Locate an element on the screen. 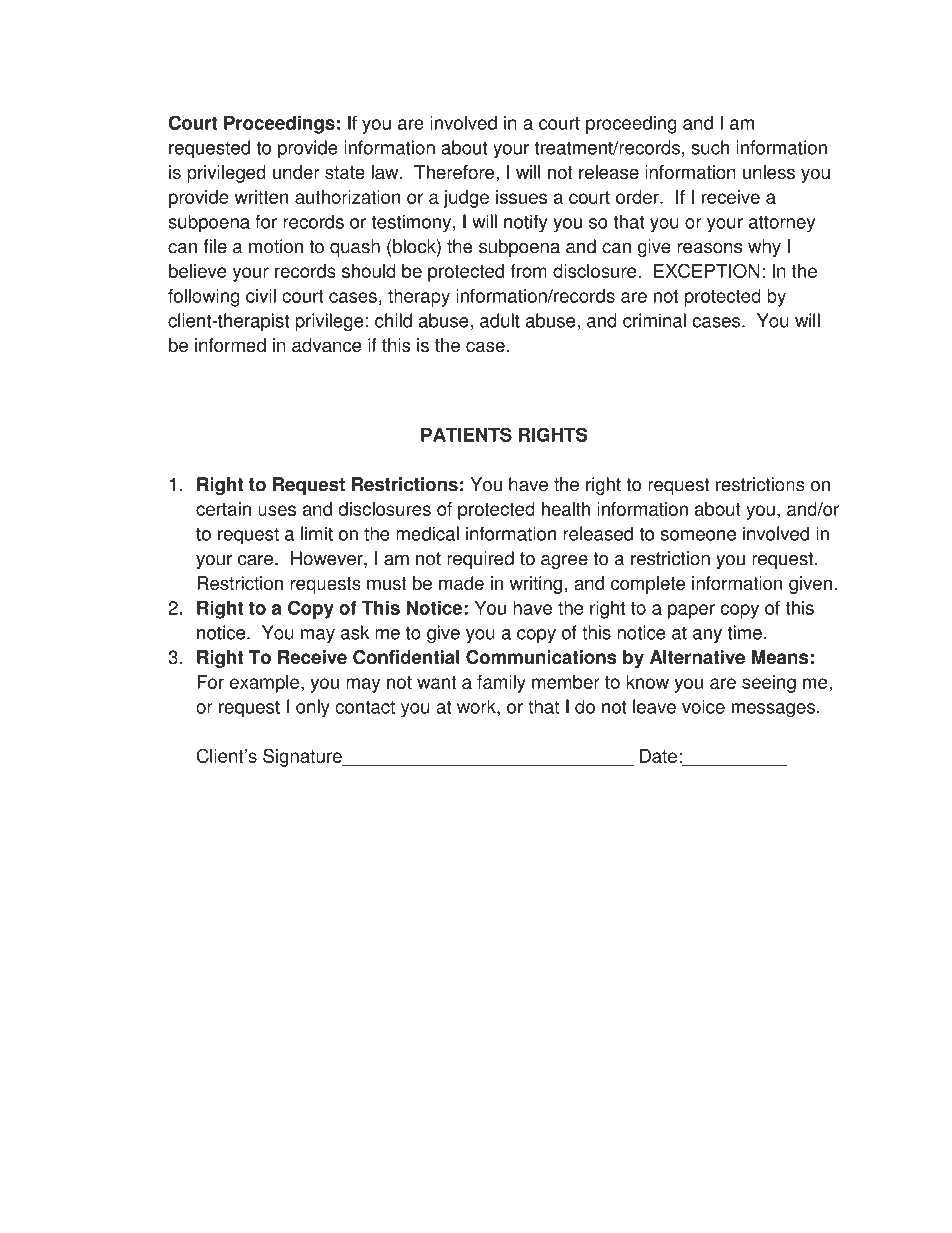 The image size is (952, 1233). criminal is located at coordinates (654, 320).
